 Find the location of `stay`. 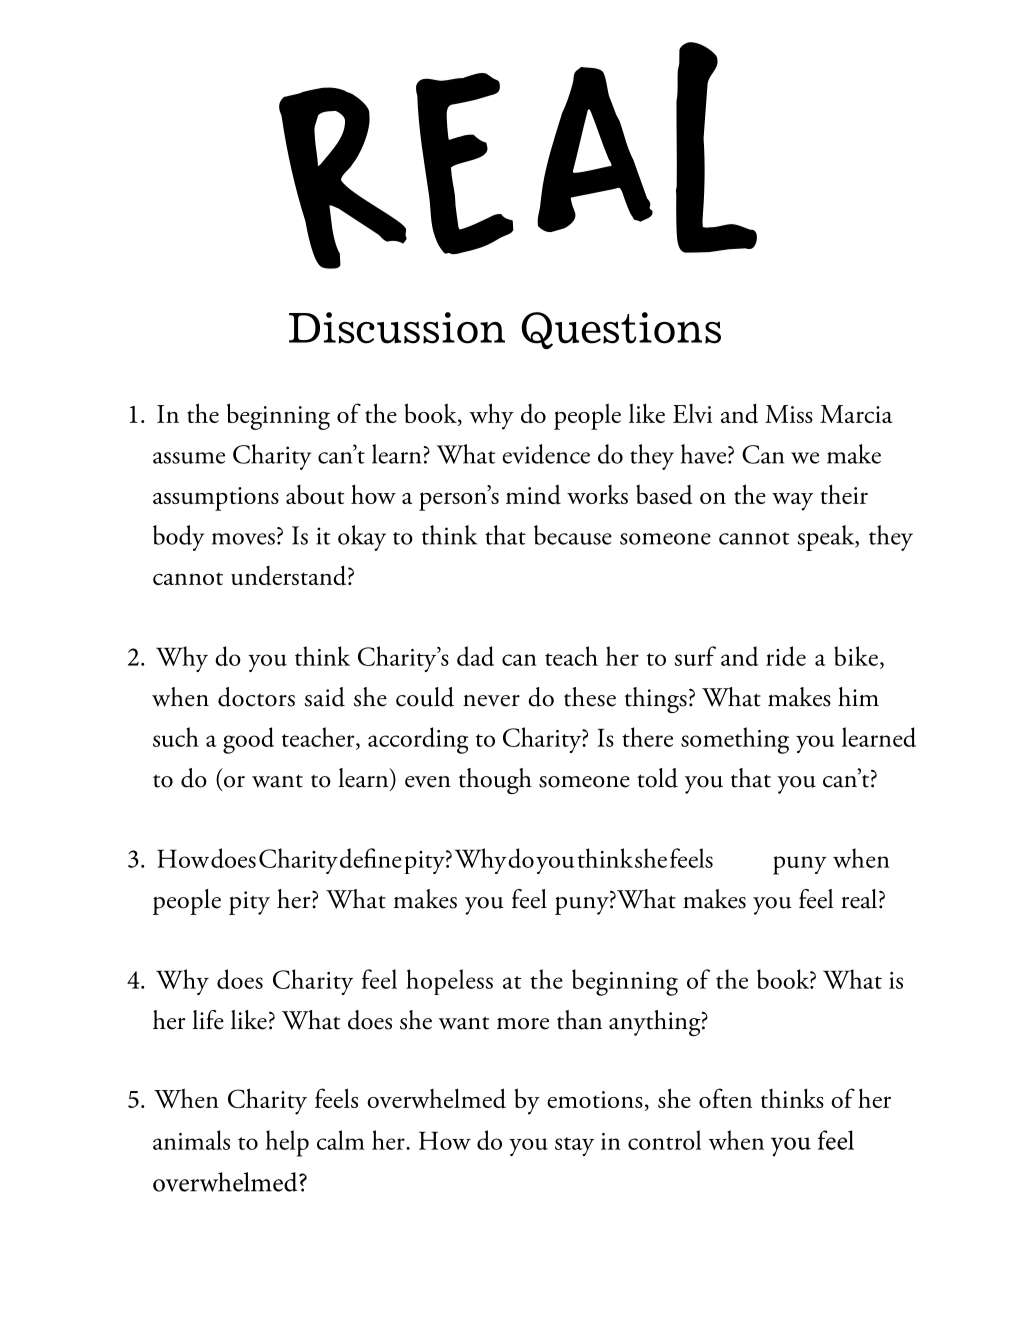

stay is located at coordinates (574, 1146).
